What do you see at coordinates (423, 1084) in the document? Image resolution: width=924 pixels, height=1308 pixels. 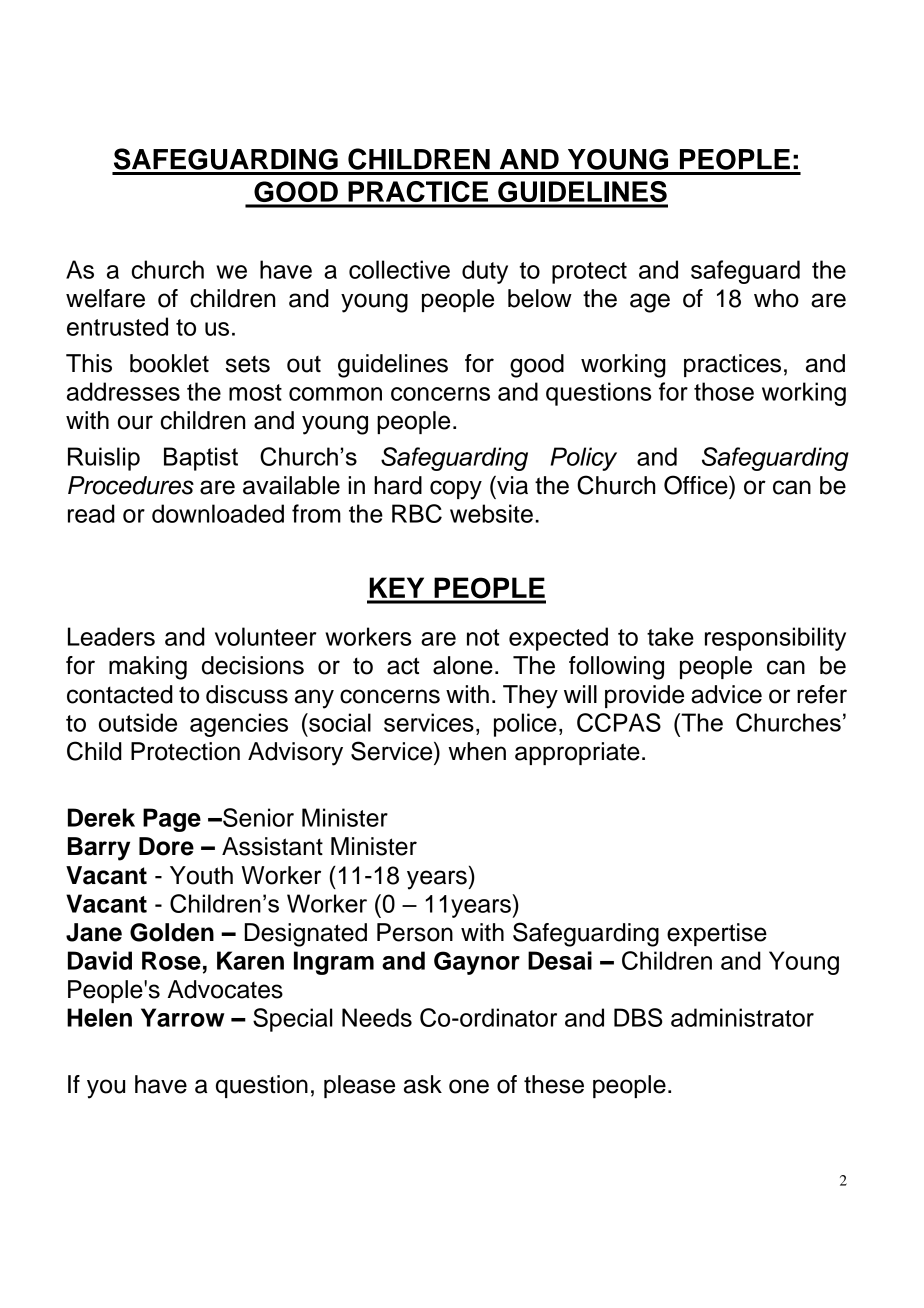 I see `ask` at bounding box center [423, 1084].
